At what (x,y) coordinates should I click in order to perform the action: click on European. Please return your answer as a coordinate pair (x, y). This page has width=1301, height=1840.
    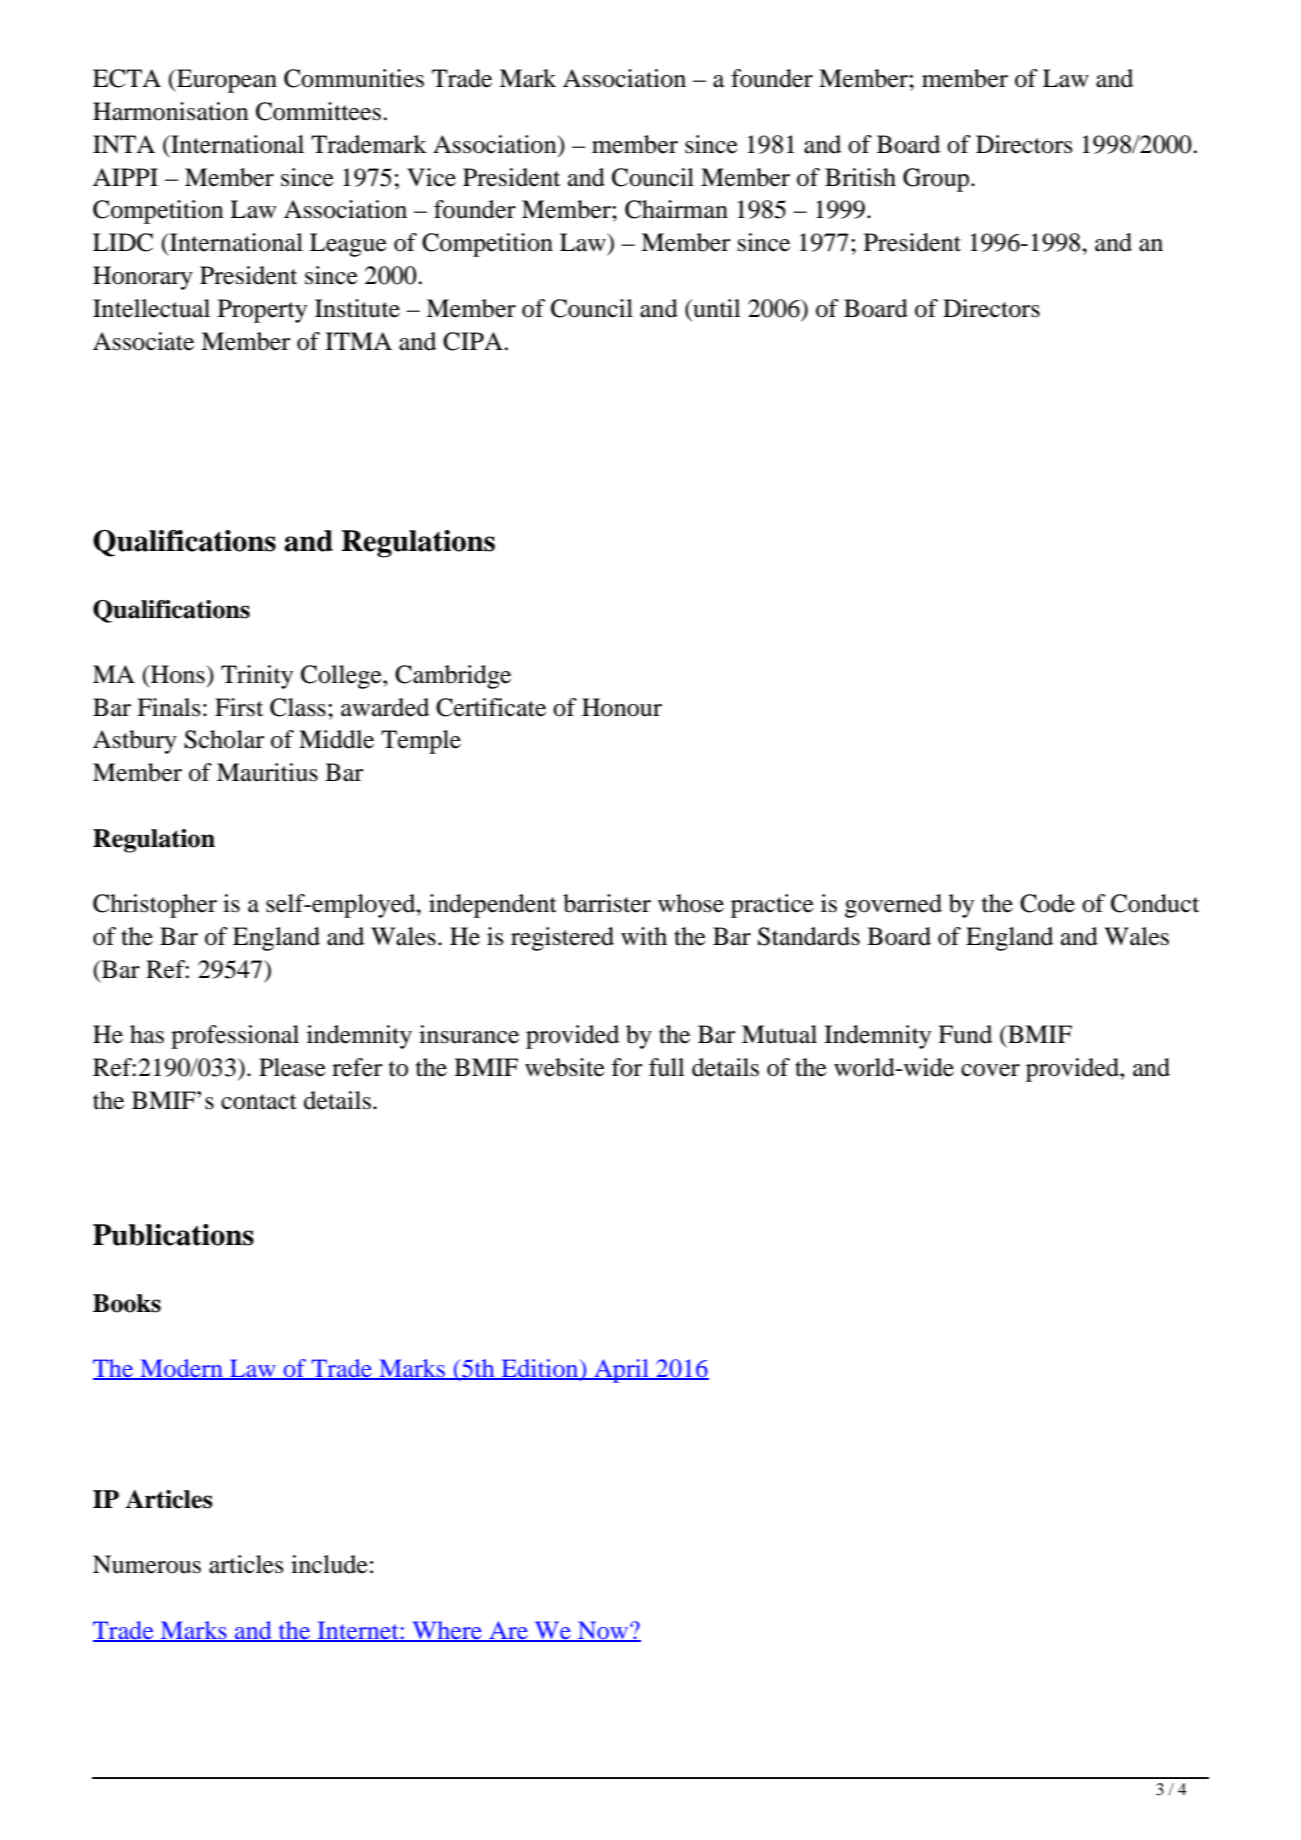
    Looking at the image, I should click on (226, 81).
